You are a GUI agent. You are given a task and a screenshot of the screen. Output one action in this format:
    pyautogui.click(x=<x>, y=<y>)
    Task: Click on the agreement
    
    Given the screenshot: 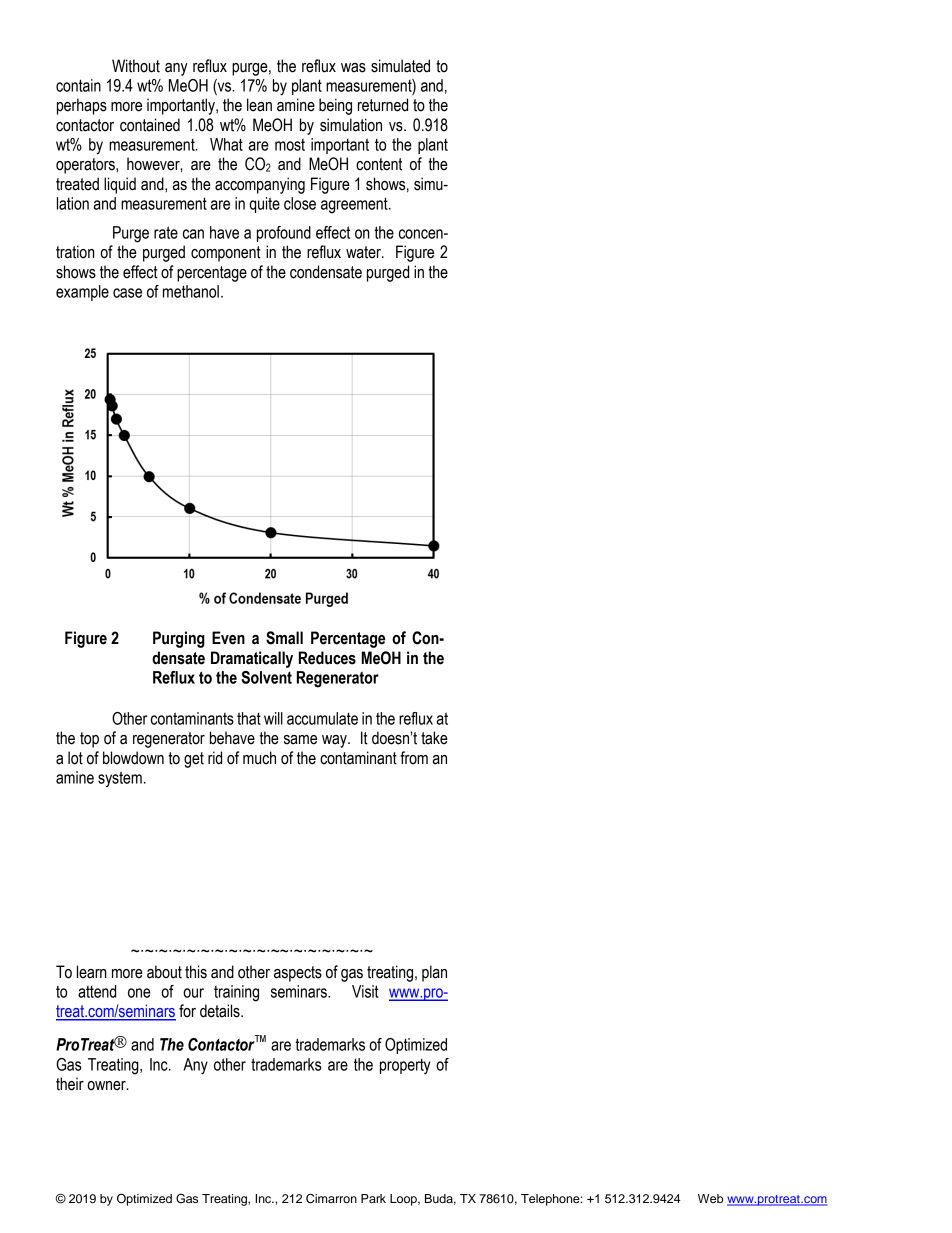 What is the action you would take?
    pyautogui.click(x=355, y=205)
